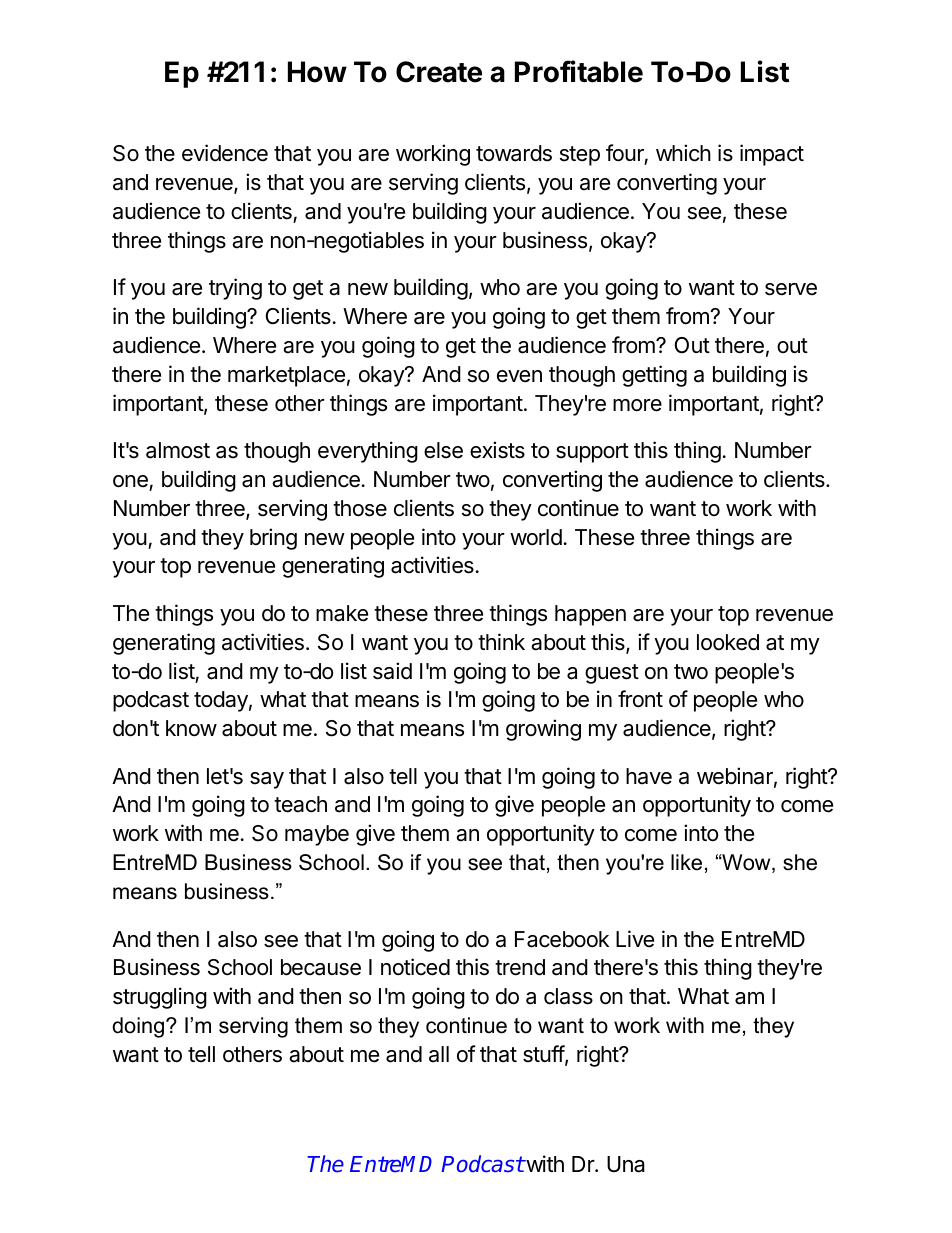  I want to click on growing, so click(543, 730).
